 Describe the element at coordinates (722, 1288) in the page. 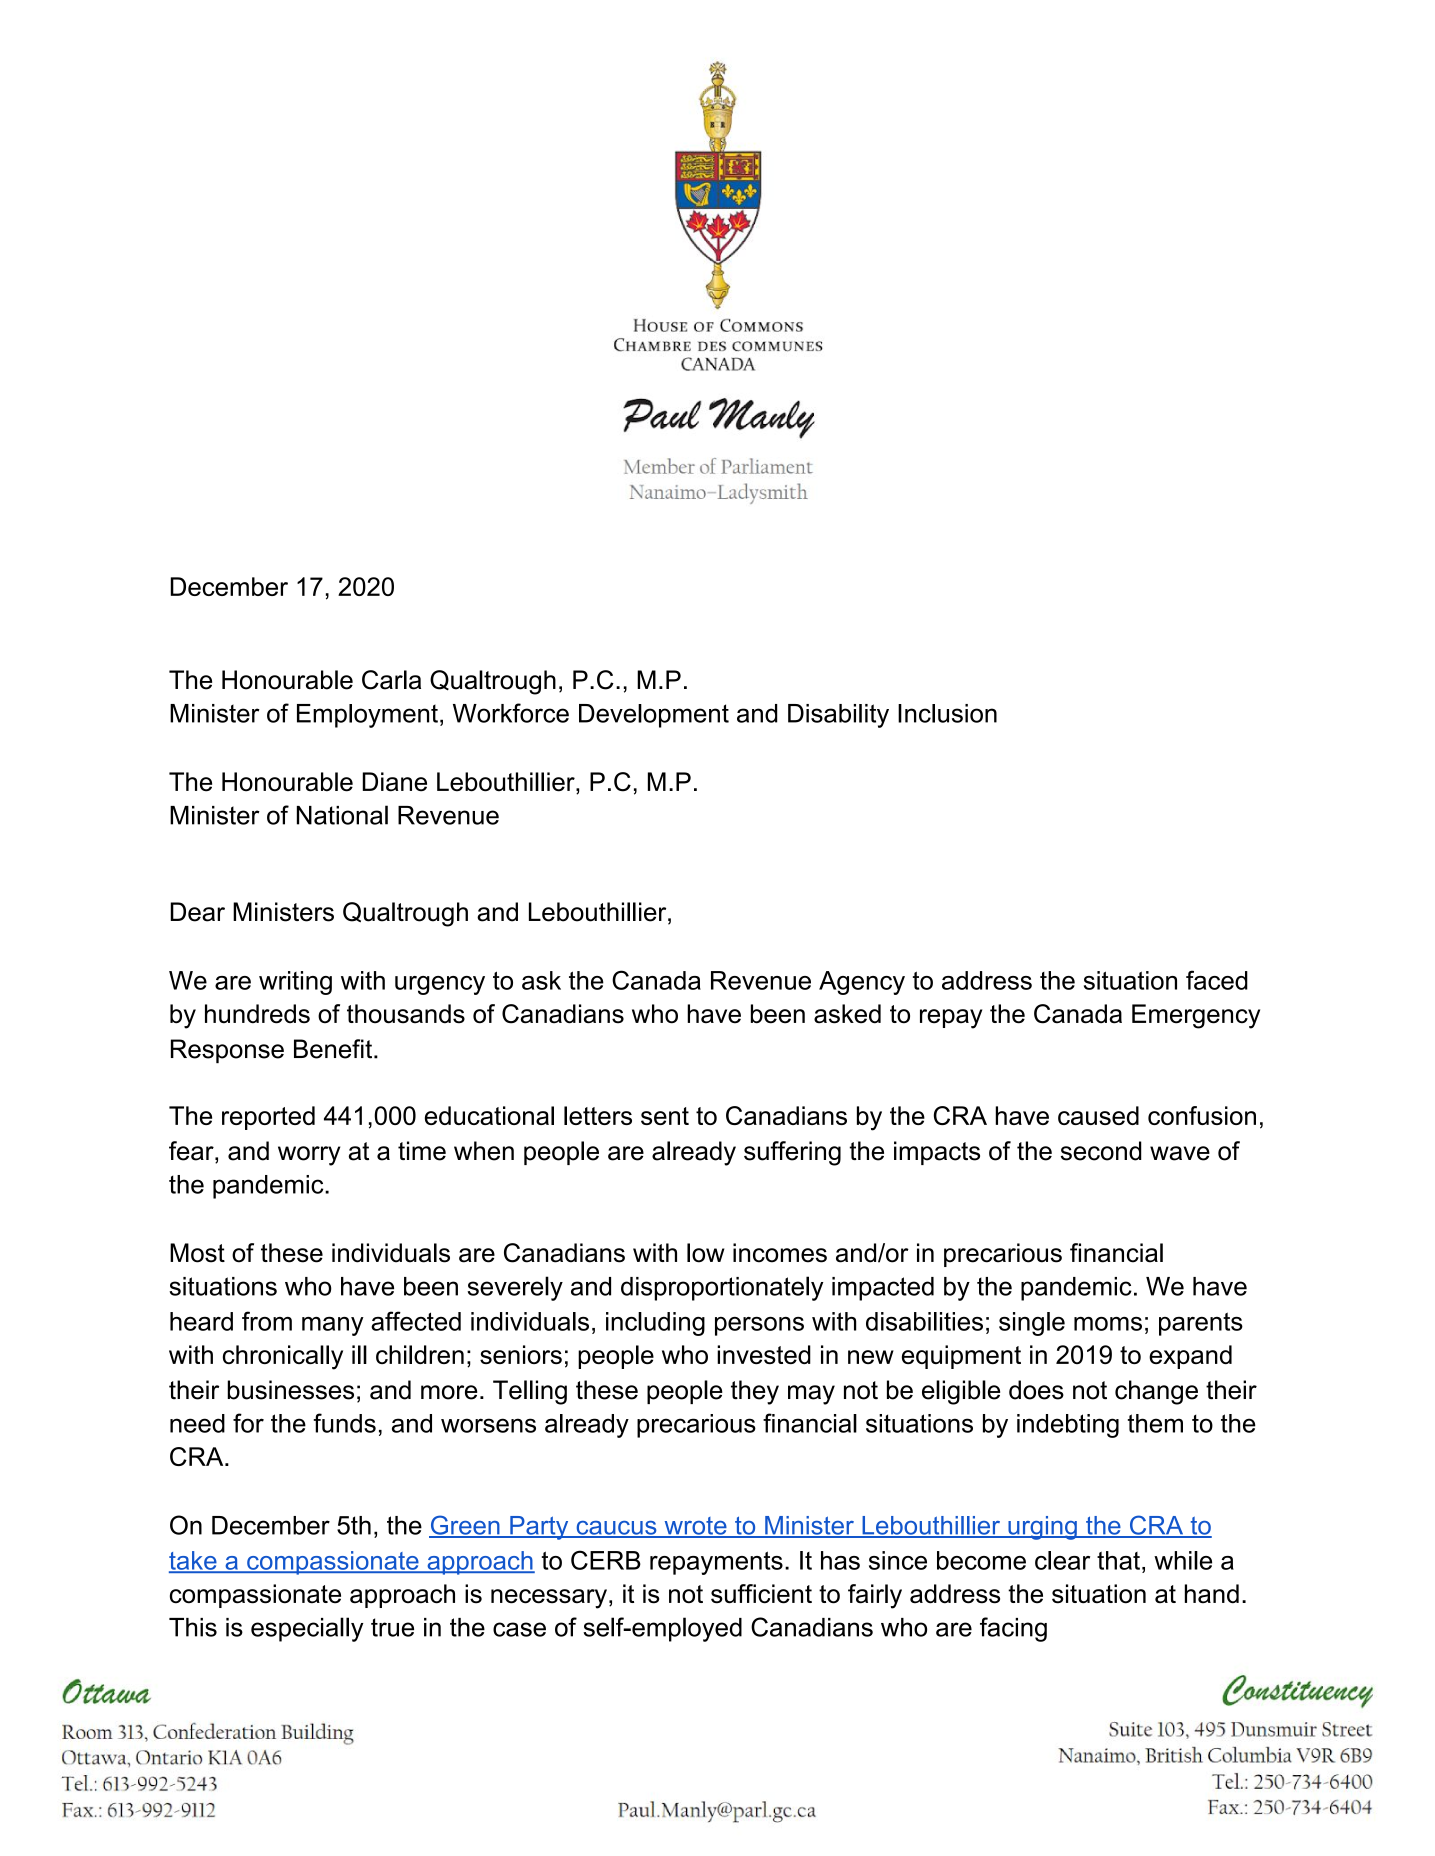

I see `disproportionately` at that location.
